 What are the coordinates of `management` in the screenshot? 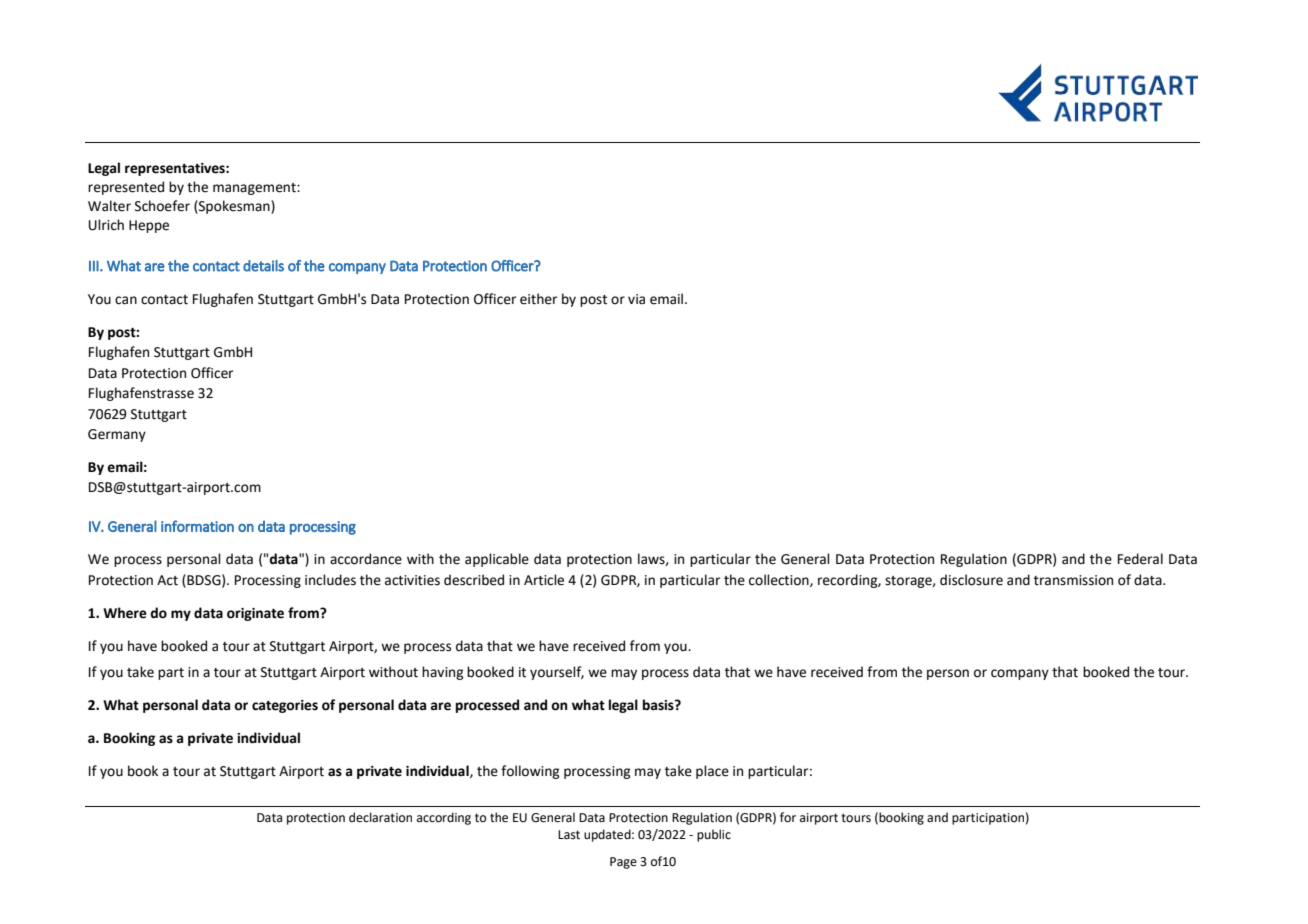 It's located at (255, 189).
